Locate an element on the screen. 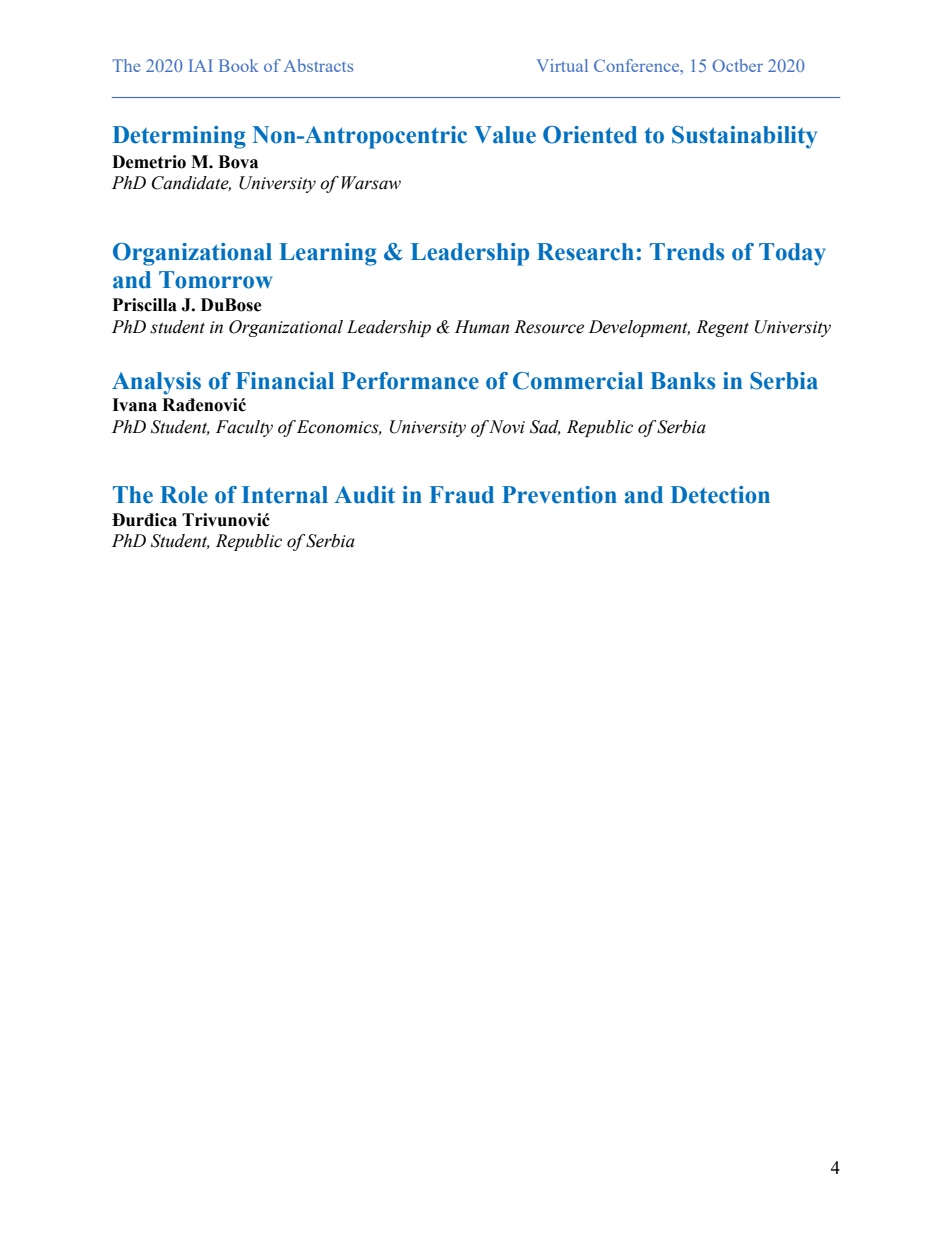 This screenshot has width=952, height=1233. Fraud is located at coordinates (461, 495).
